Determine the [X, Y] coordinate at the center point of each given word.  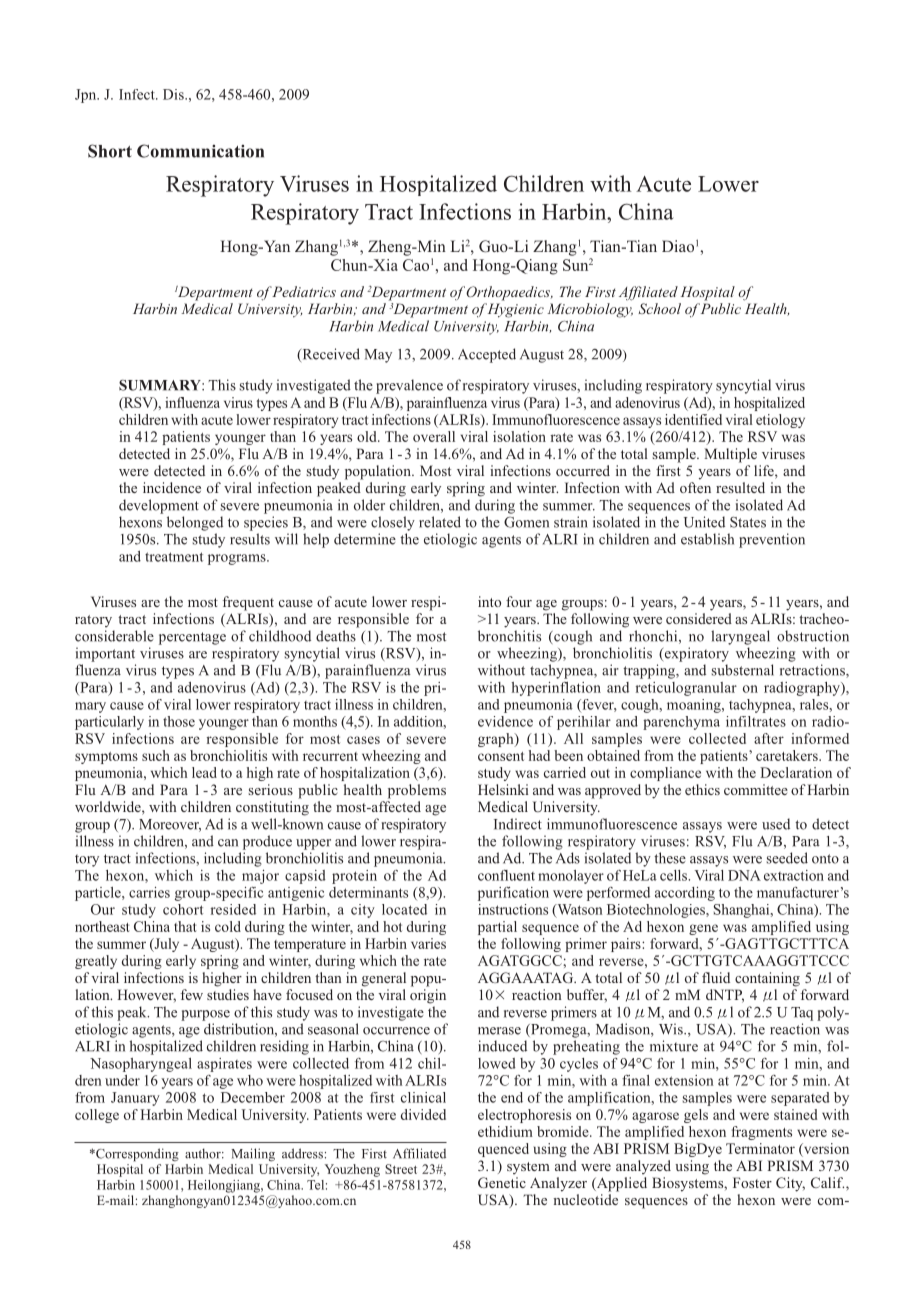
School [659, 308]
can [228, 843]
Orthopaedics [508, 293]
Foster [752, 1182]
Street [401, 1169]
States [748, 522]
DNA [744, 875]
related [440, 522]
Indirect [518, 824]
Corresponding [136, 1155]
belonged [195, 523]
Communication [200, 151]
